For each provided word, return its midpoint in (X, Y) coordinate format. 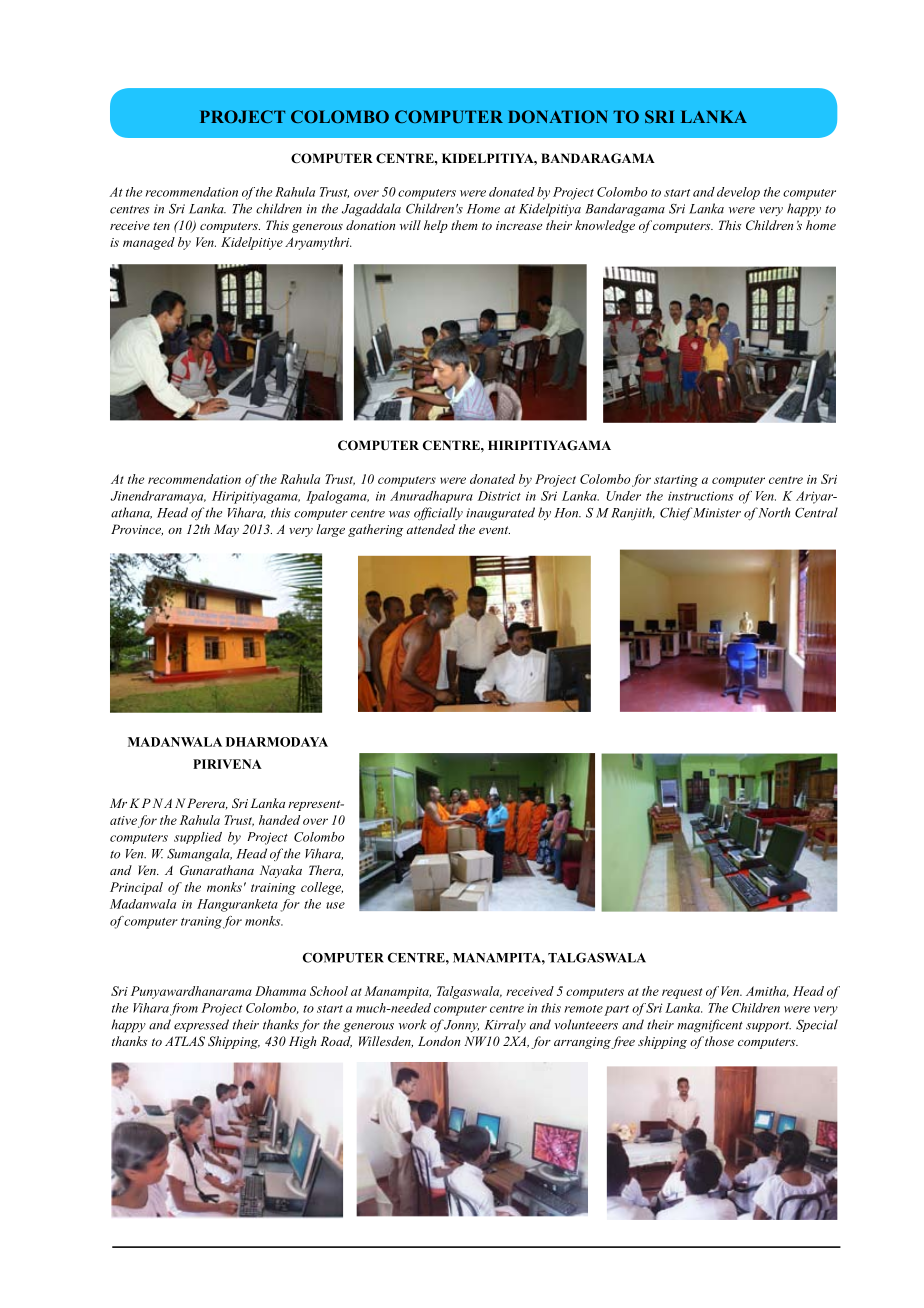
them (464, 225)
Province (137, 530)
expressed (201, 1025)
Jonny (461, 1026)
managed (149, 243)
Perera (207, 804)
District (499, 496)
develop (738, 193)
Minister (716, 513)
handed (279, 820)
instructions (700, 496)
